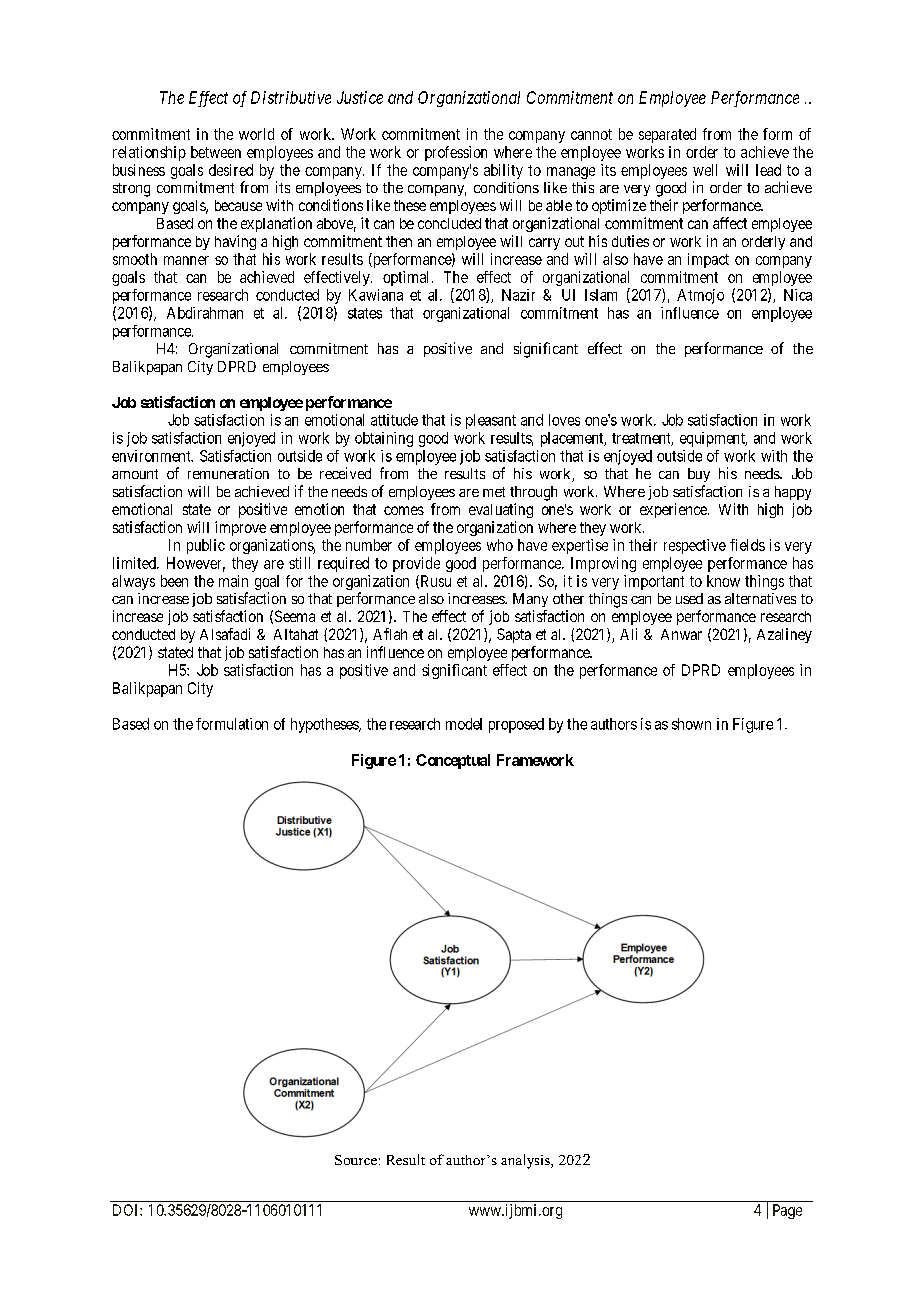  What do you see at coordinates (356, 1160) in the document?
I see `Source` at bounding box center [356, 1160].
